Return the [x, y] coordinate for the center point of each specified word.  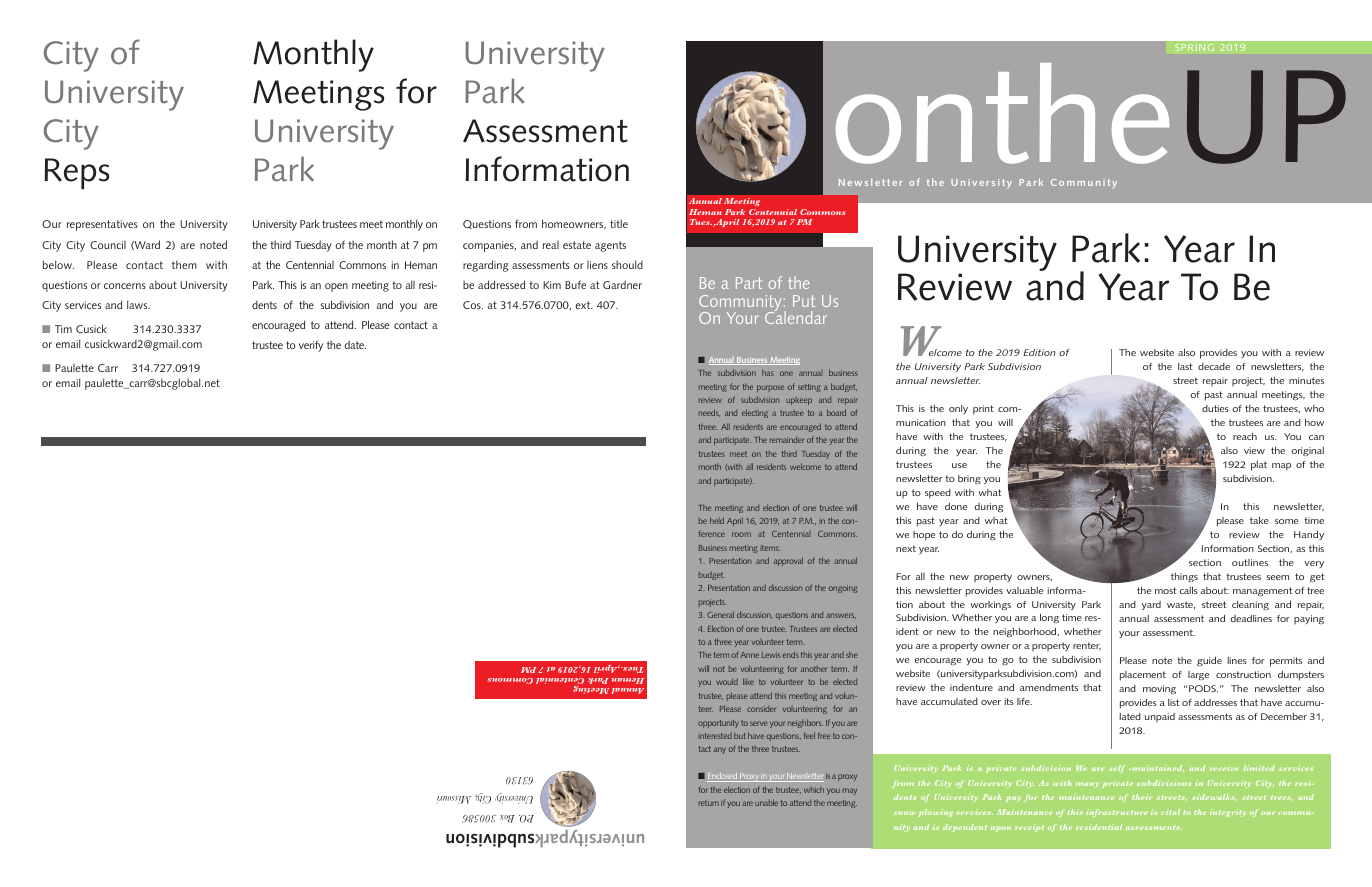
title [619, 223]
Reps [77, 173]
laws [138, 304]
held [717, 520]
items [770, 548]
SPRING [1194, 47]
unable [766, 802]
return [709, 803]
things [1184, 577]
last [1185, 366]
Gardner [622, 284]
